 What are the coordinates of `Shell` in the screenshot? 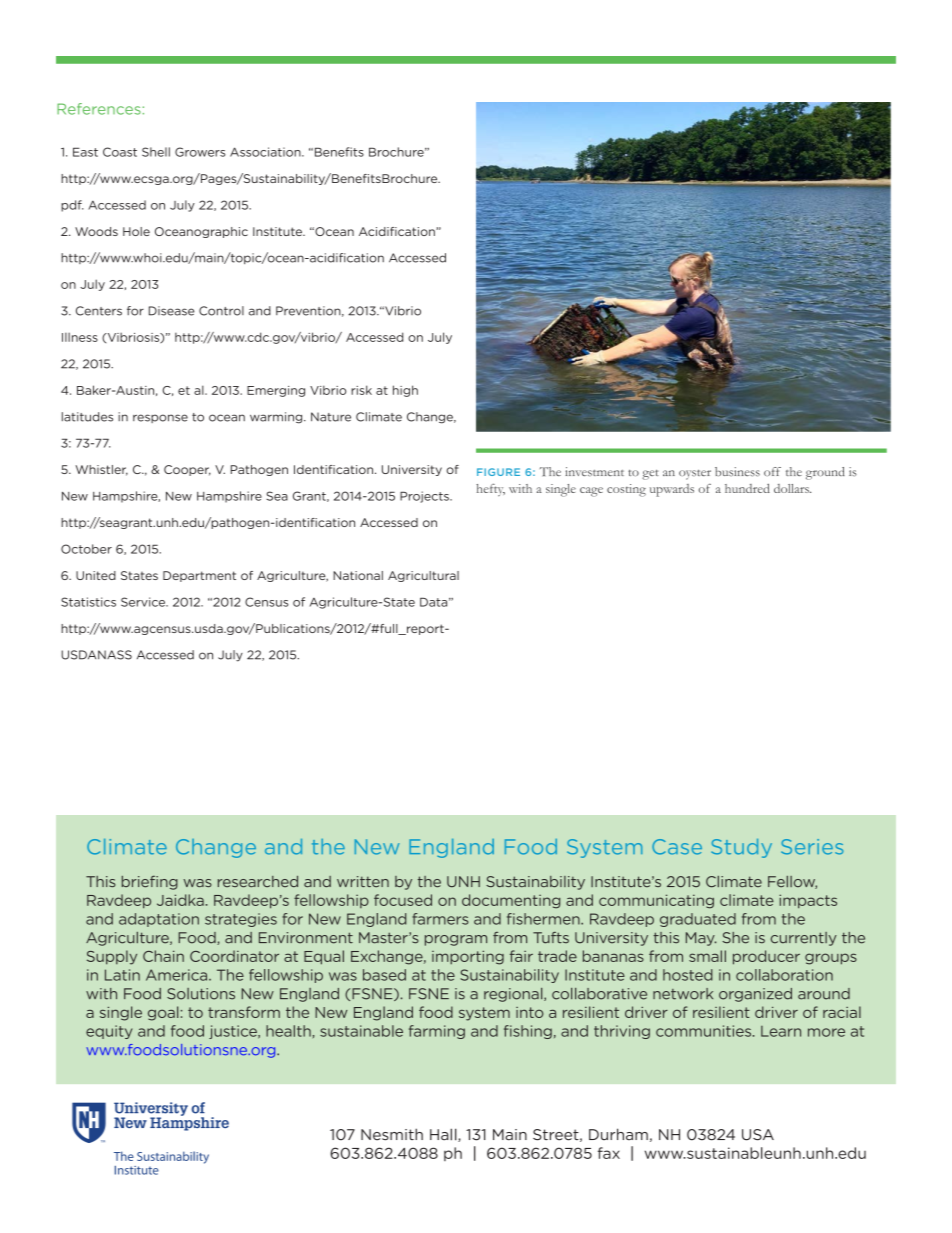 It's located at (156, 152).
